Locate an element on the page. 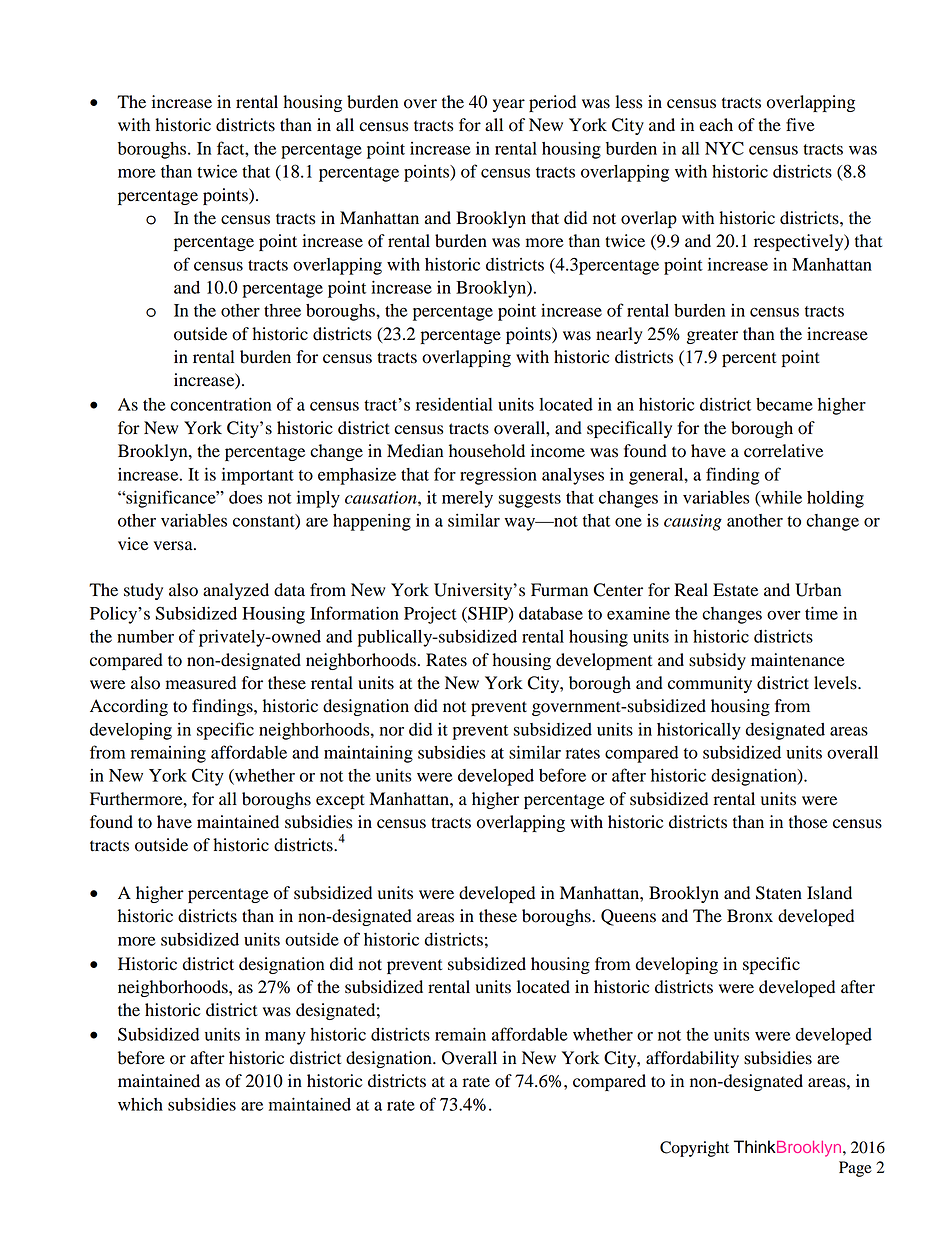 The width and height of the page is (952, 1233). five is located at coordinates (800, 125).
